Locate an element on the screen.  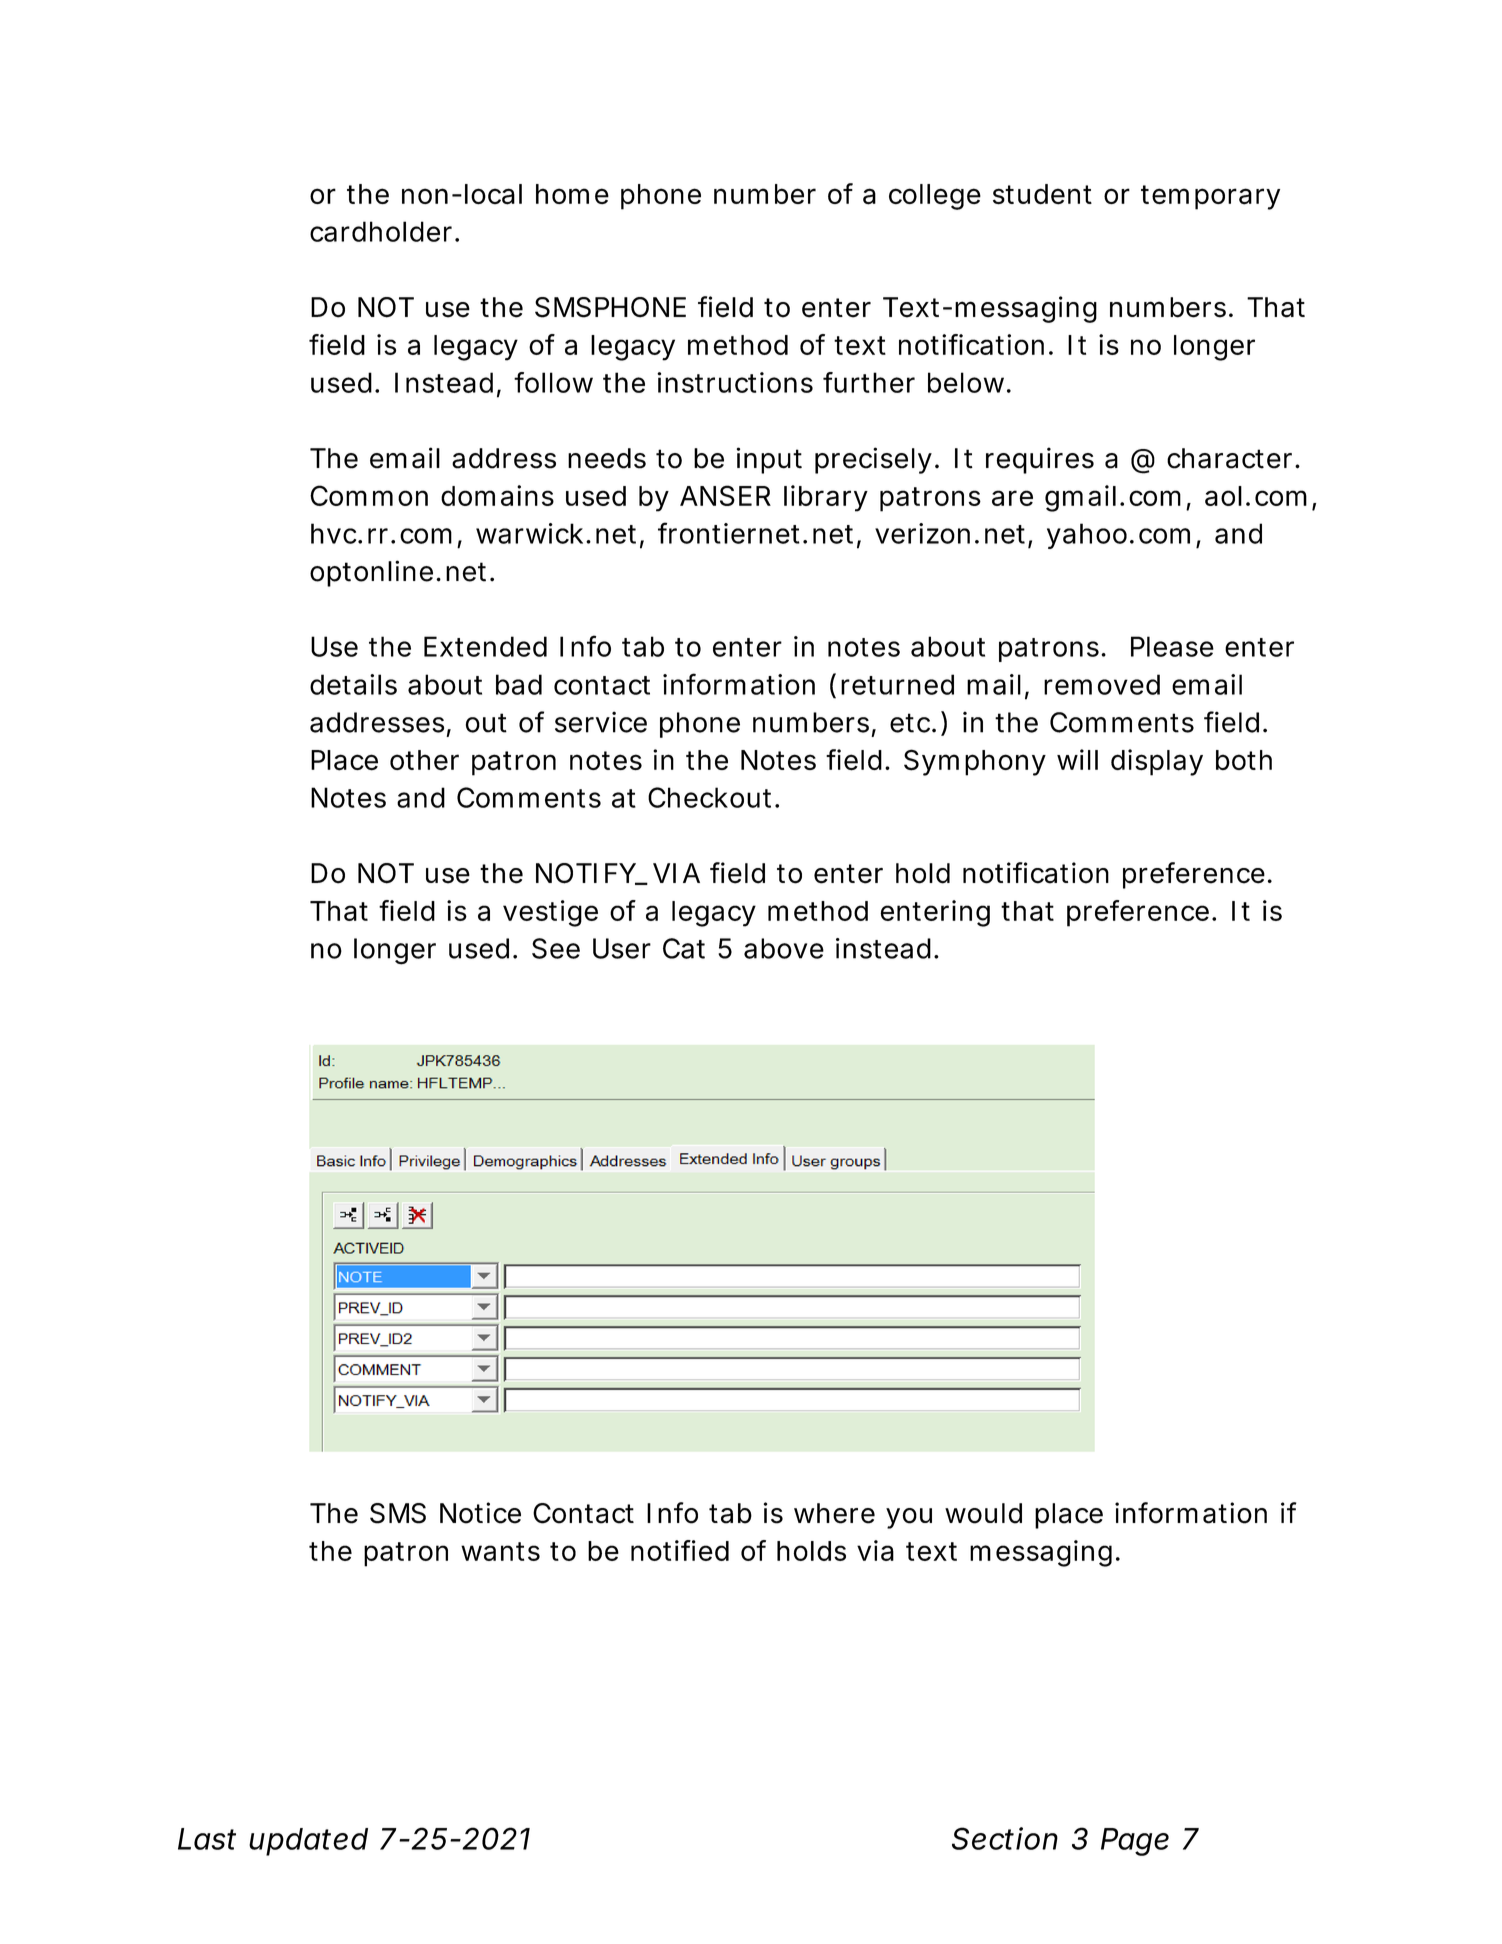
you is located at coordinates (909, 1518).
